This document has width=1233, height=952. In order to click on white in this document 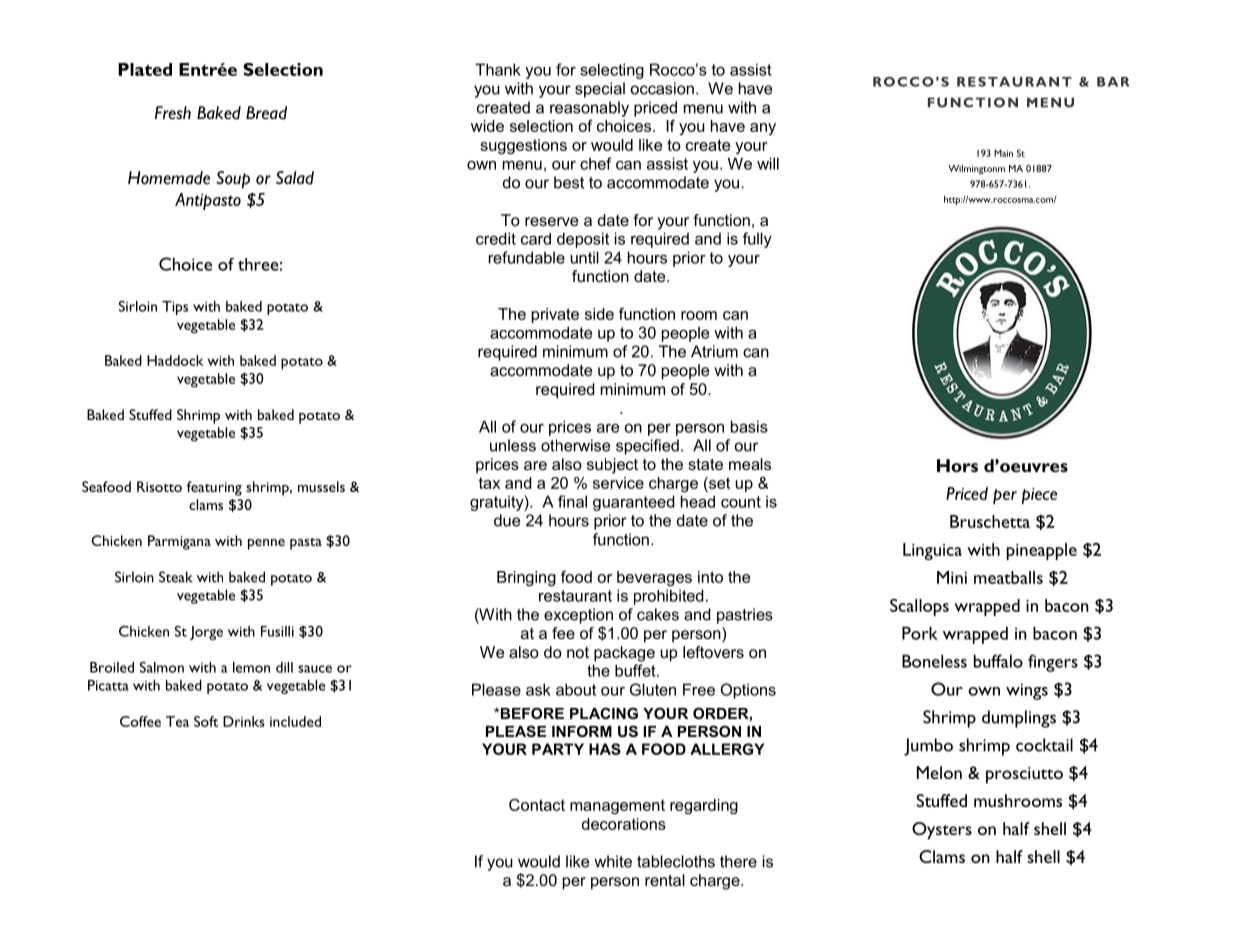, I will do `click(613, 861)`.
